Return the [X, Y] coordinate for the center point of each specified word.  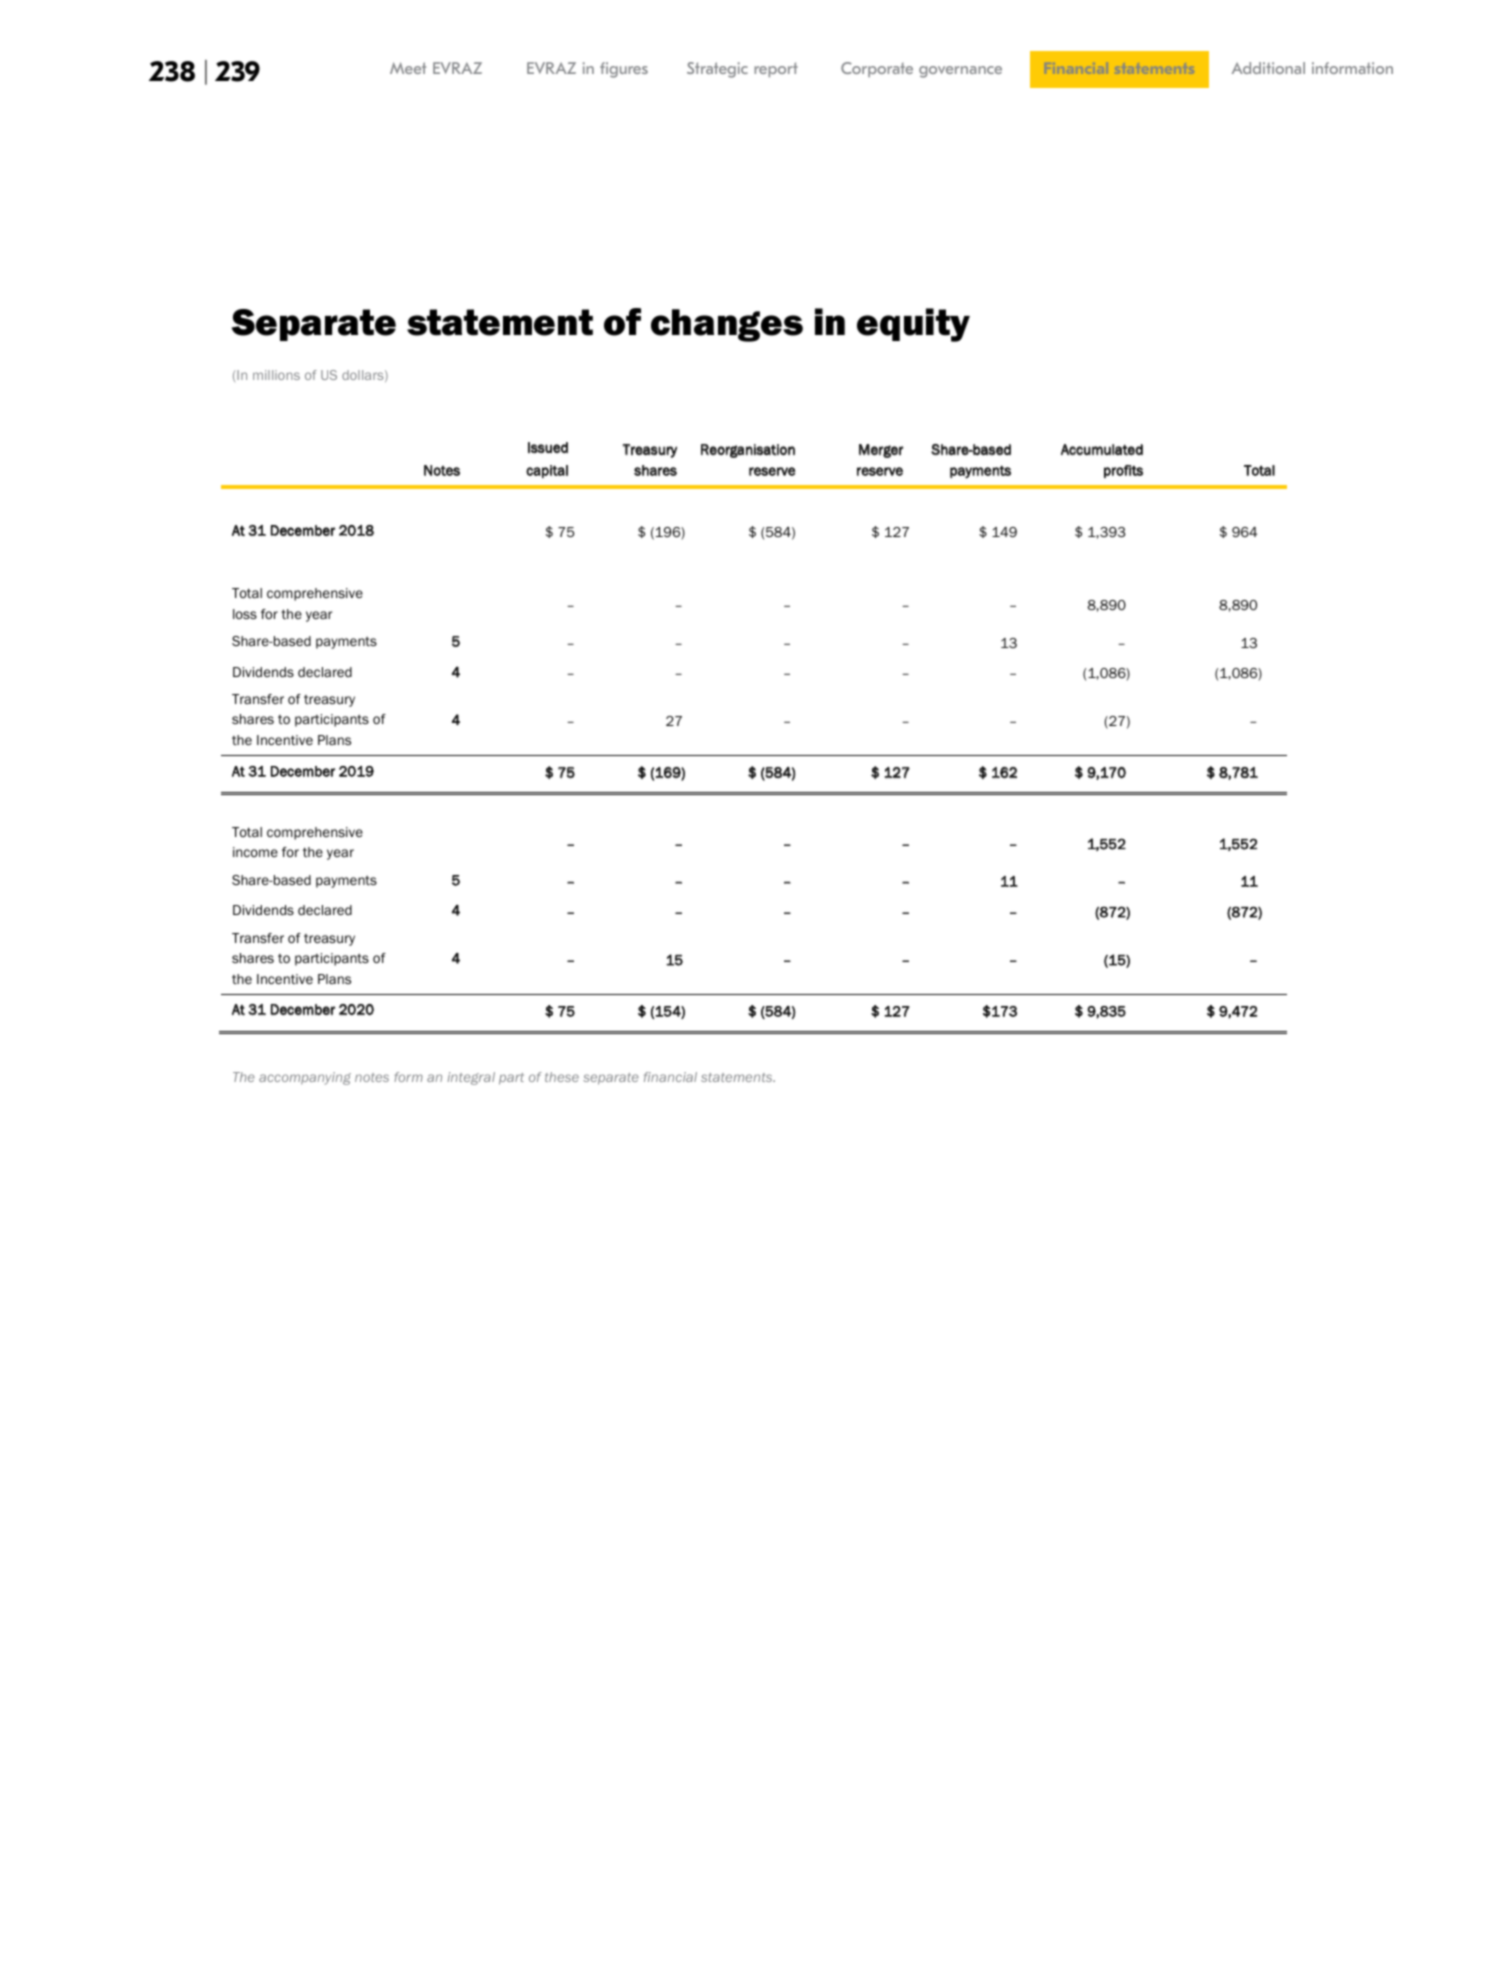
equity [913, 325]
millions [276, 375]
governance [960, 72]
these [562, 1077]
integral [471, 1078]
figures [624, 70]
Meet [408, 68]
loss [245, 614]
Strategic [717, 70]
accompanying [305, 1078]
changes [727, 325]
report [776, 69]
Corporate [877, 69]
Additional [1268, 68]
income [255, 852]
